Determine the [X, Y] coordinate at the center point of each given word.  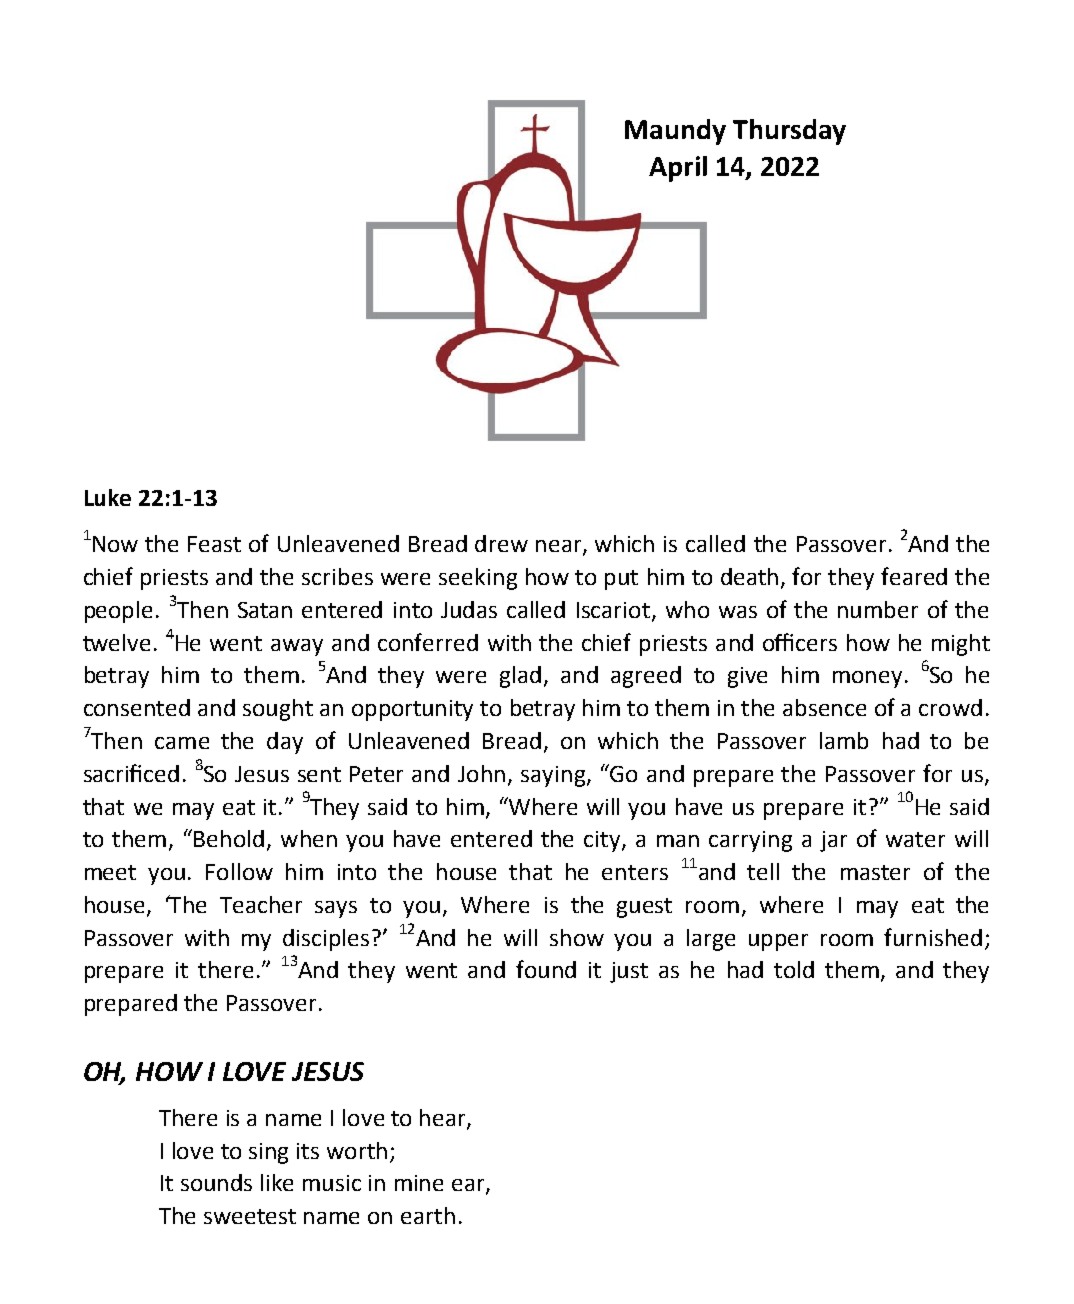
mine [419, 1183]
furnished [933, 937]
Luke [108, 497]
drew [501, 543]
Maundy [675, 132]
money [867, 679]
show [577, 937]
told [794, 969]
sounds [216, 1182]
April [678, 169]
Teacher [261, 904]
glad [520, 677]
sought [278, 710]
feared [914, 576]
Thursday [789, 132]
